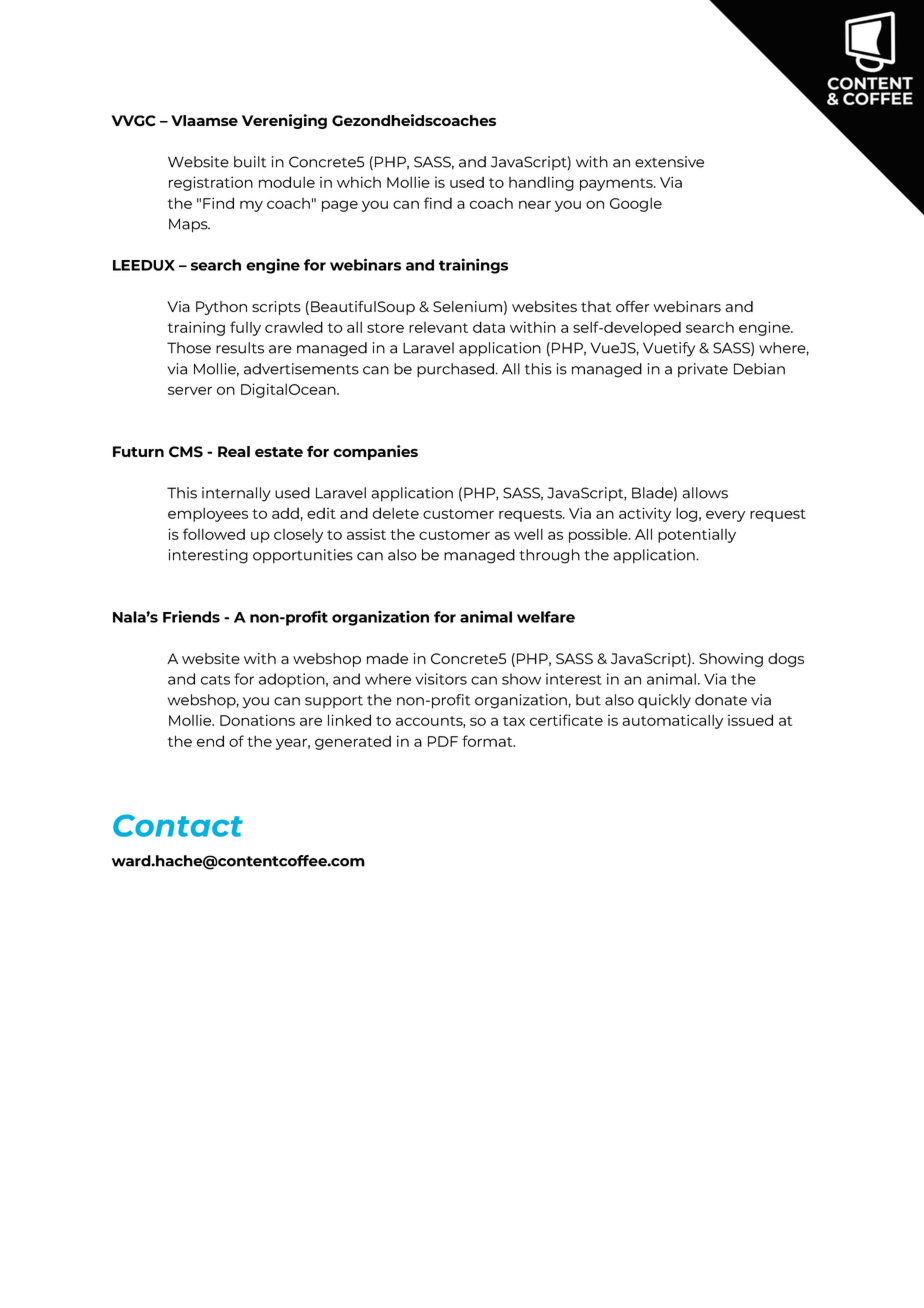 The width and height of the document is (924, 1308). I want to click on well, so click(528, 534).
